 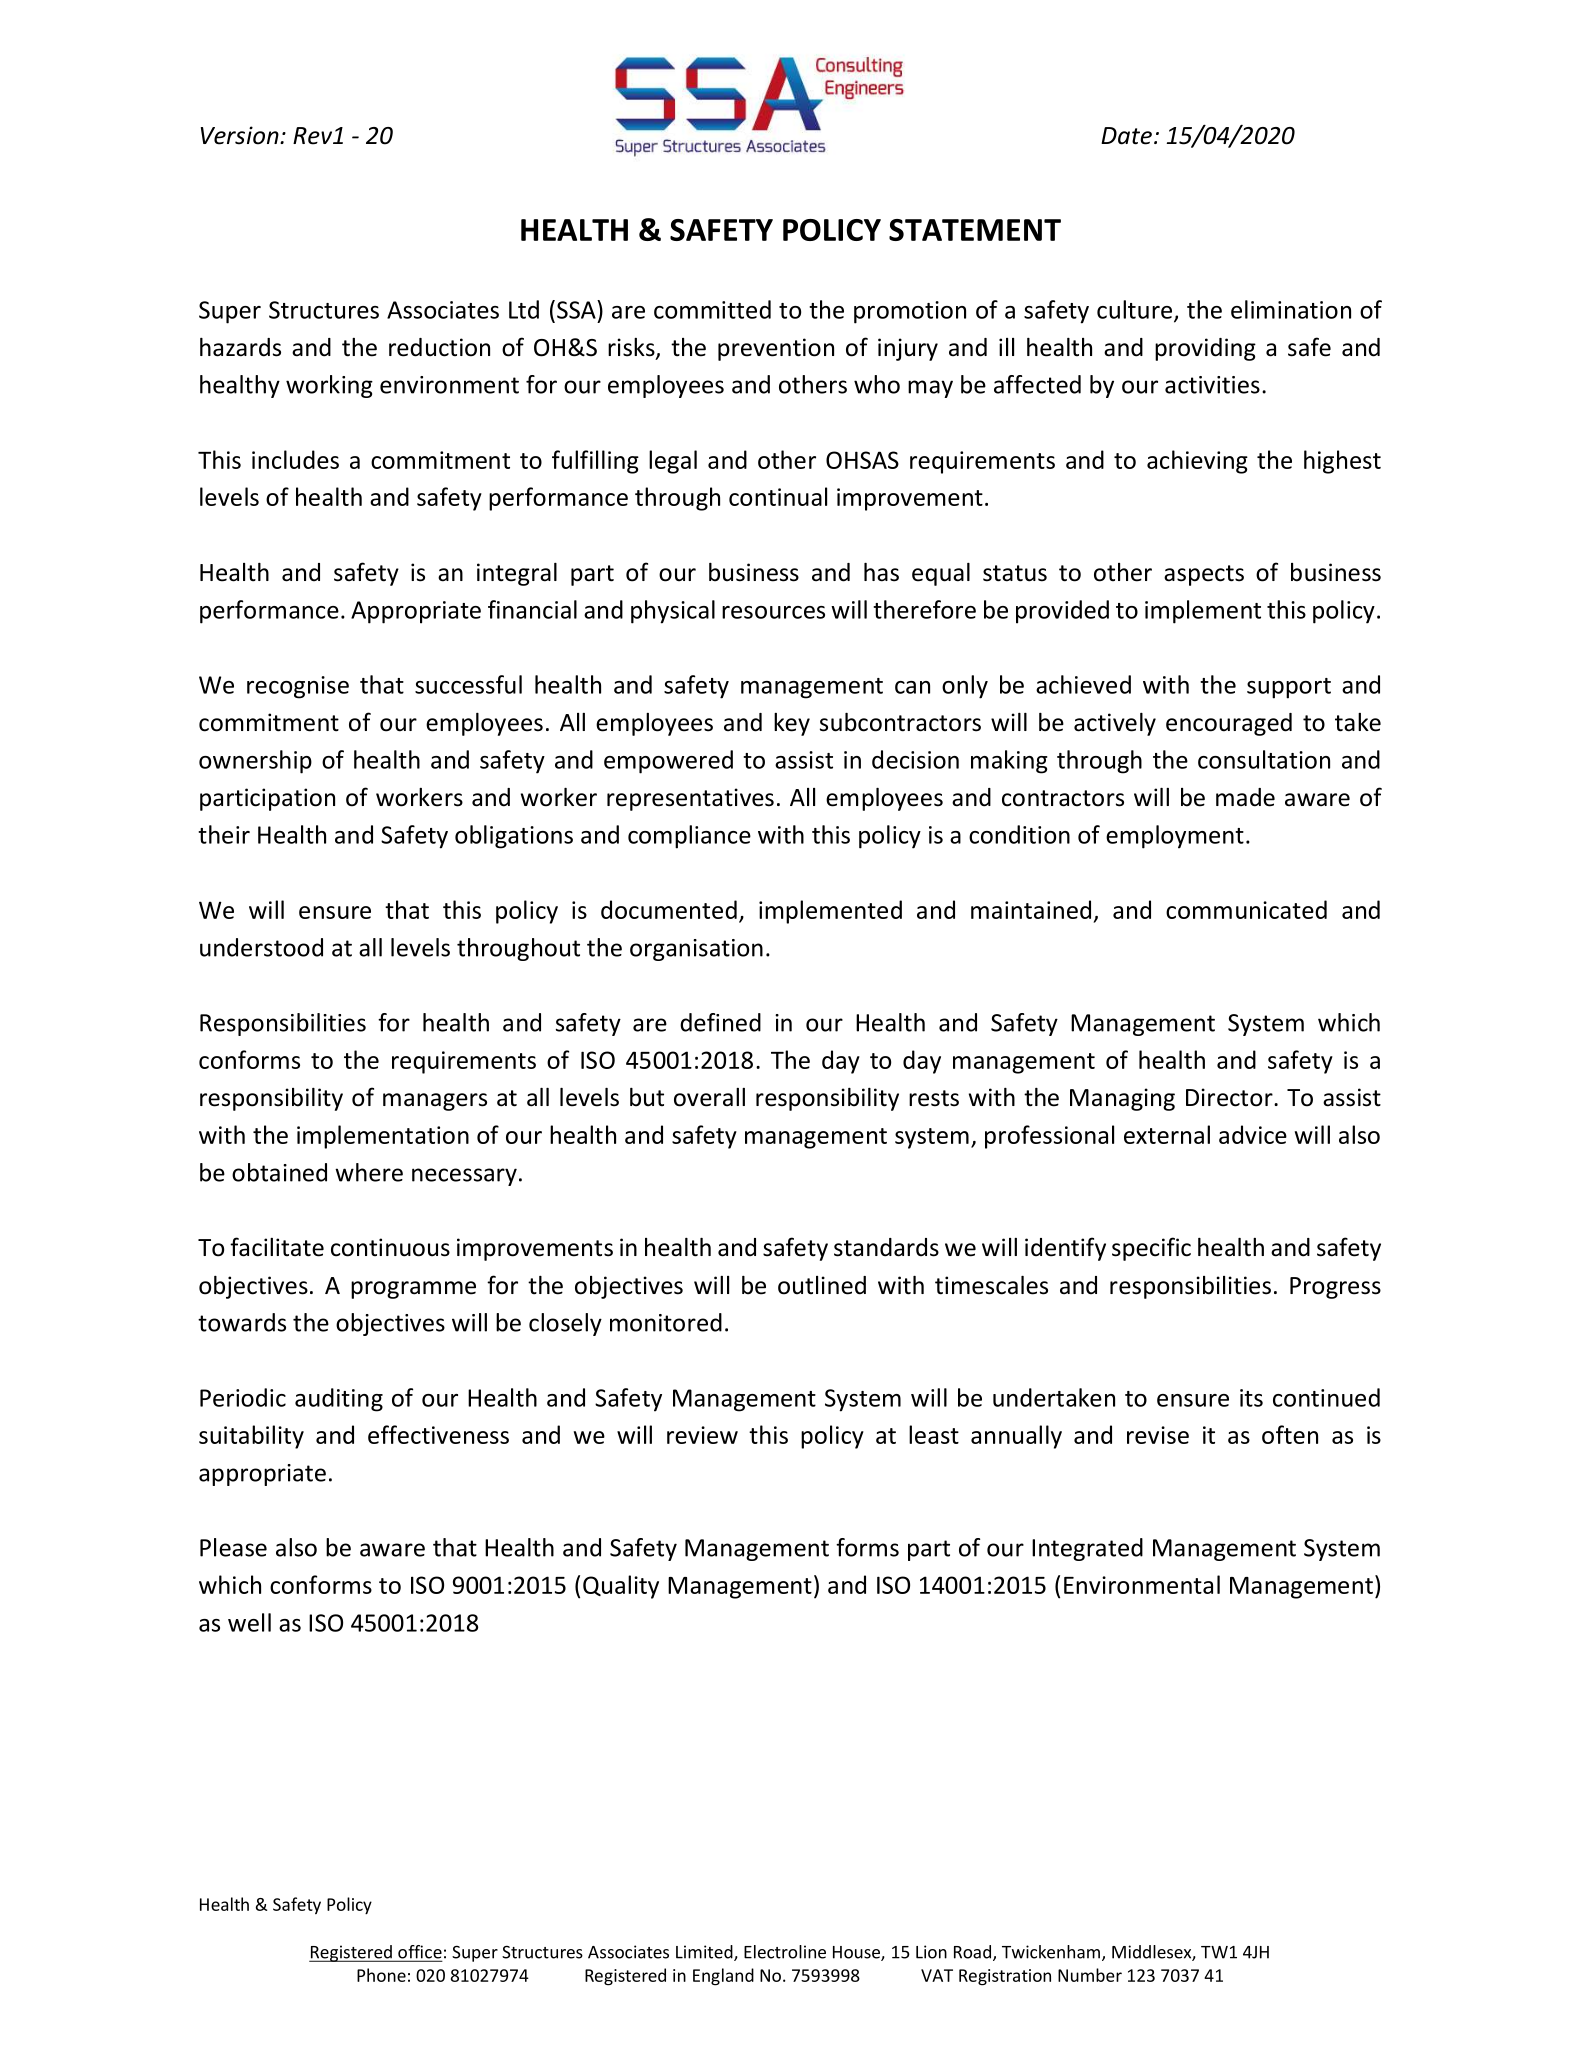 What do you see at coordinates (1126, 136) in the image?
I see `Date` at bounding box center [1126, 136].
